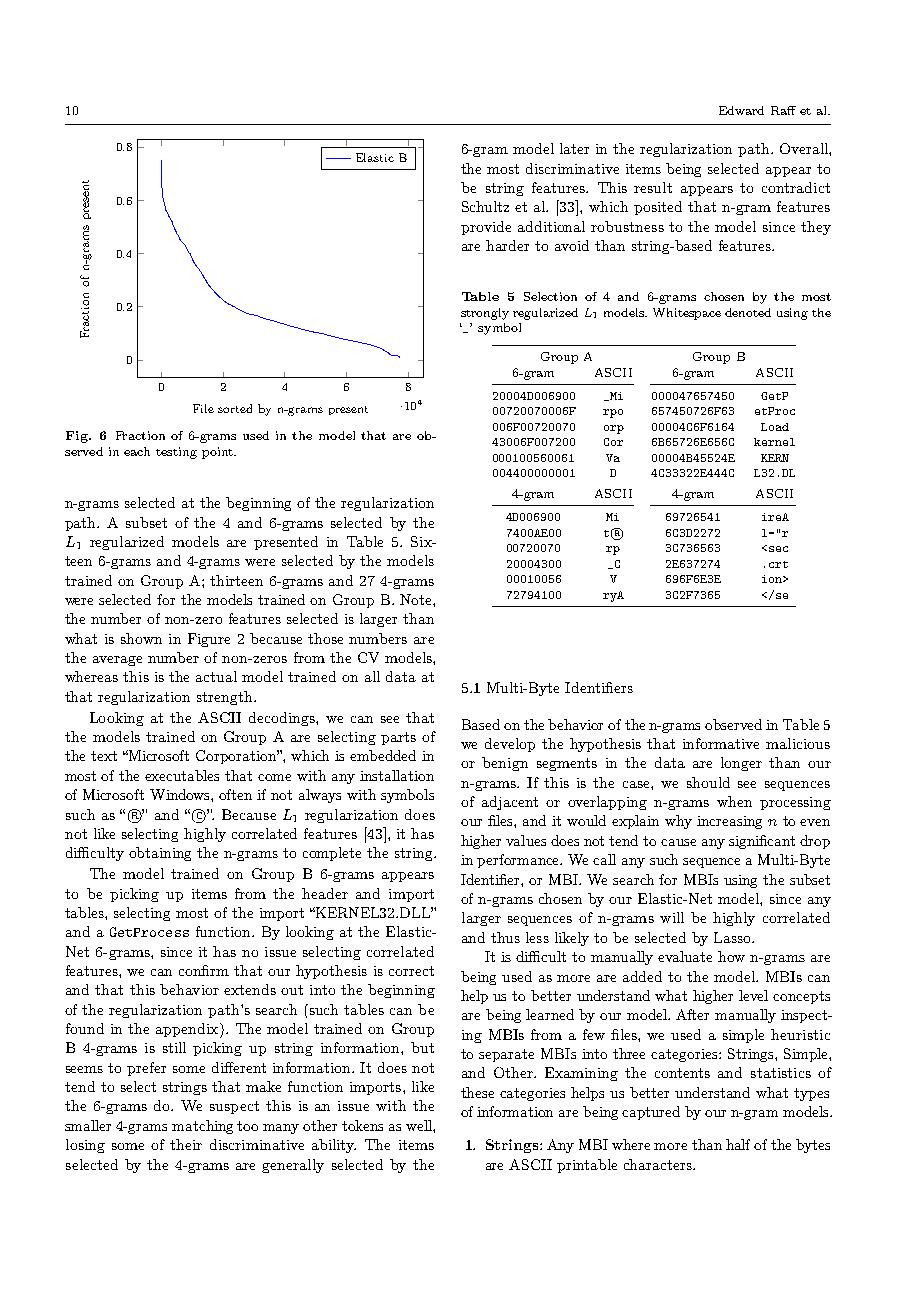 The width and height of the screenshot is (924, 1308). Describe the element at coordinates (486, 228) in the screenshot. I see `provide` at that location.
